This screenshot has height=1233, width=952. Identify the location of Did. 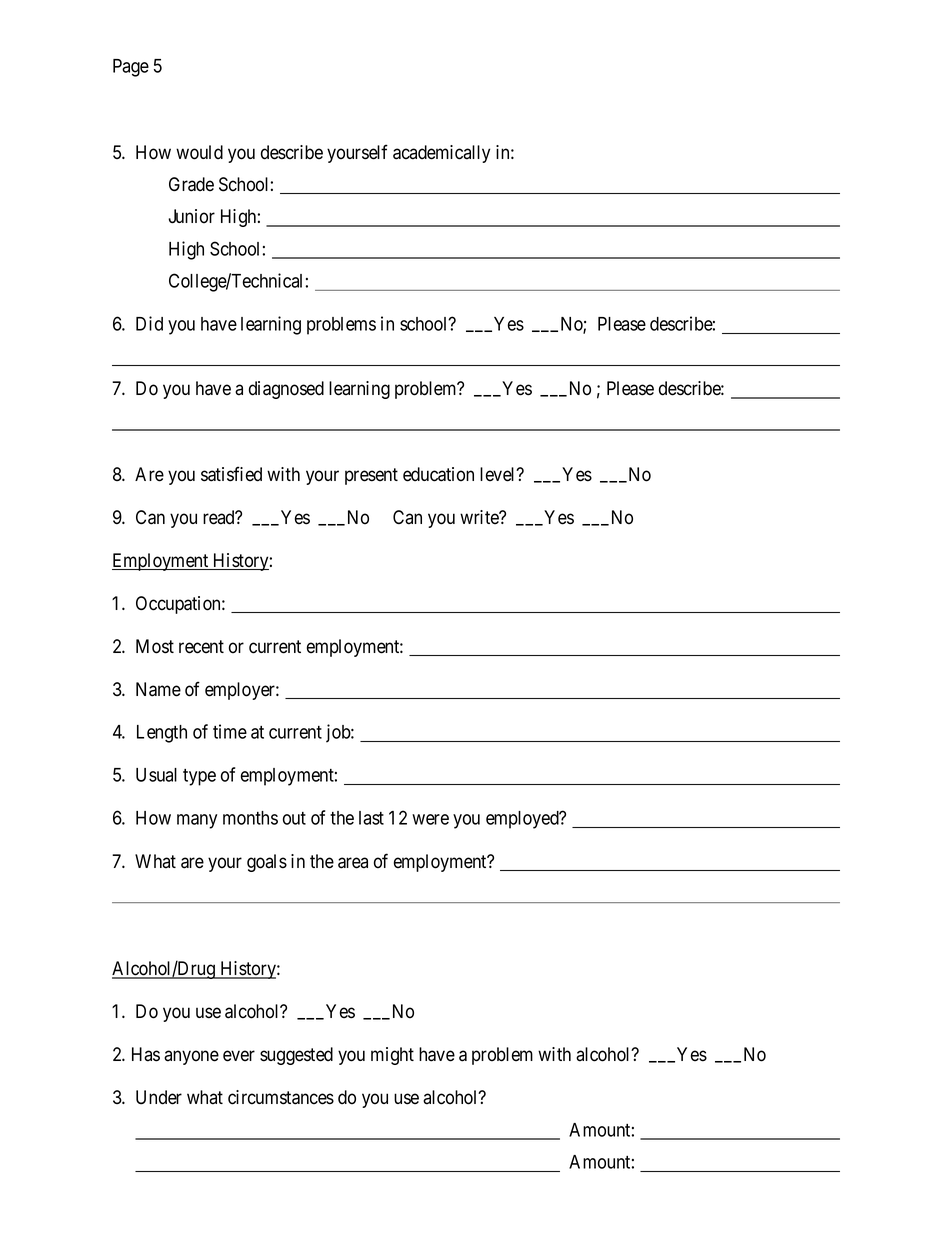
(149, 323).
